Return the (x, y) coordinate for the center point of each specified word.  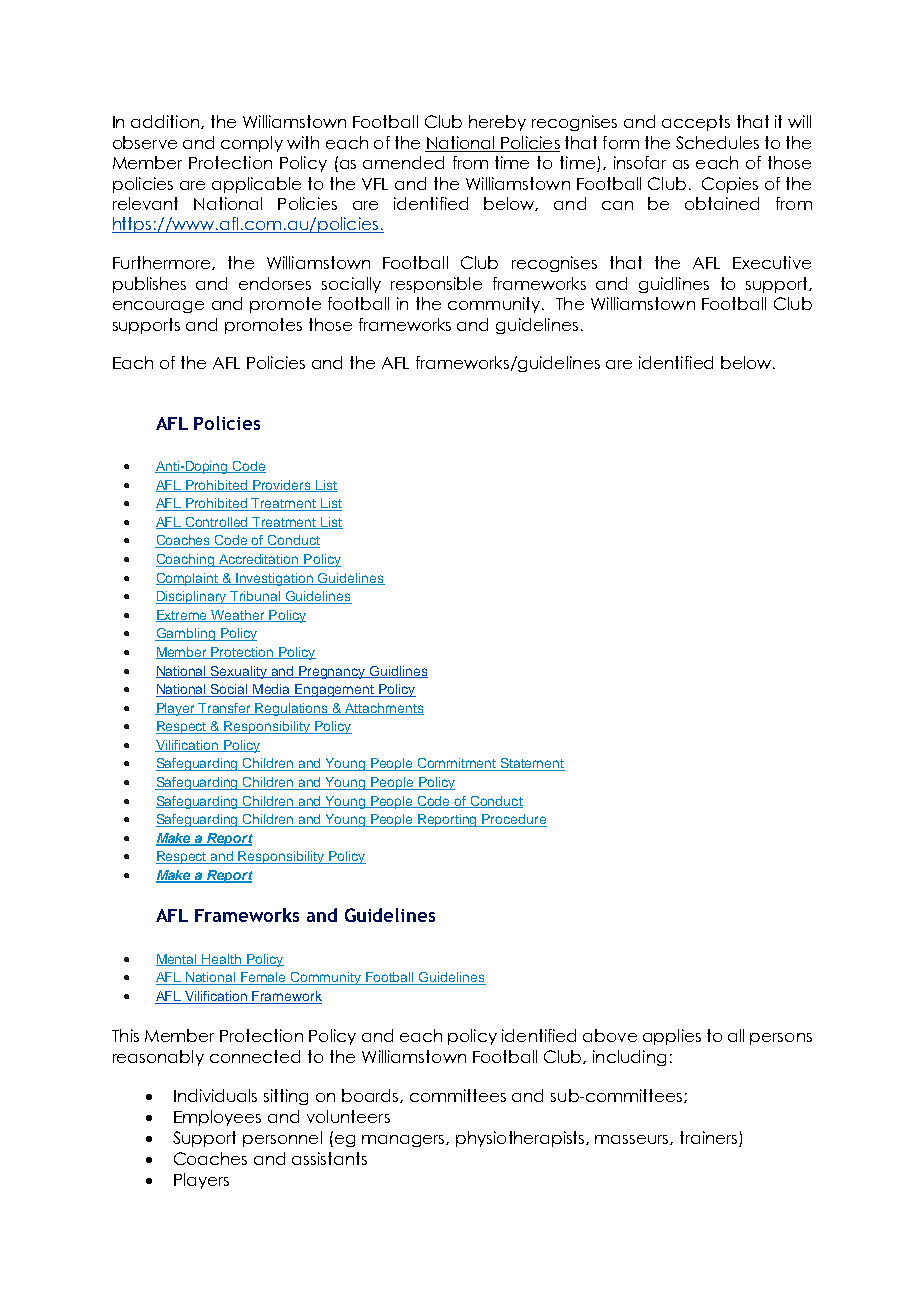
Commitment (457, 764)
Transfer (225, 709)
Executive (772, 262)
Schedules (717, 142)
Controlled (217, 523)
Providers (282, 486)
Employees (217, 1118)
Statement (532, 764)
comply (252, 144)
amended (403, 162)
